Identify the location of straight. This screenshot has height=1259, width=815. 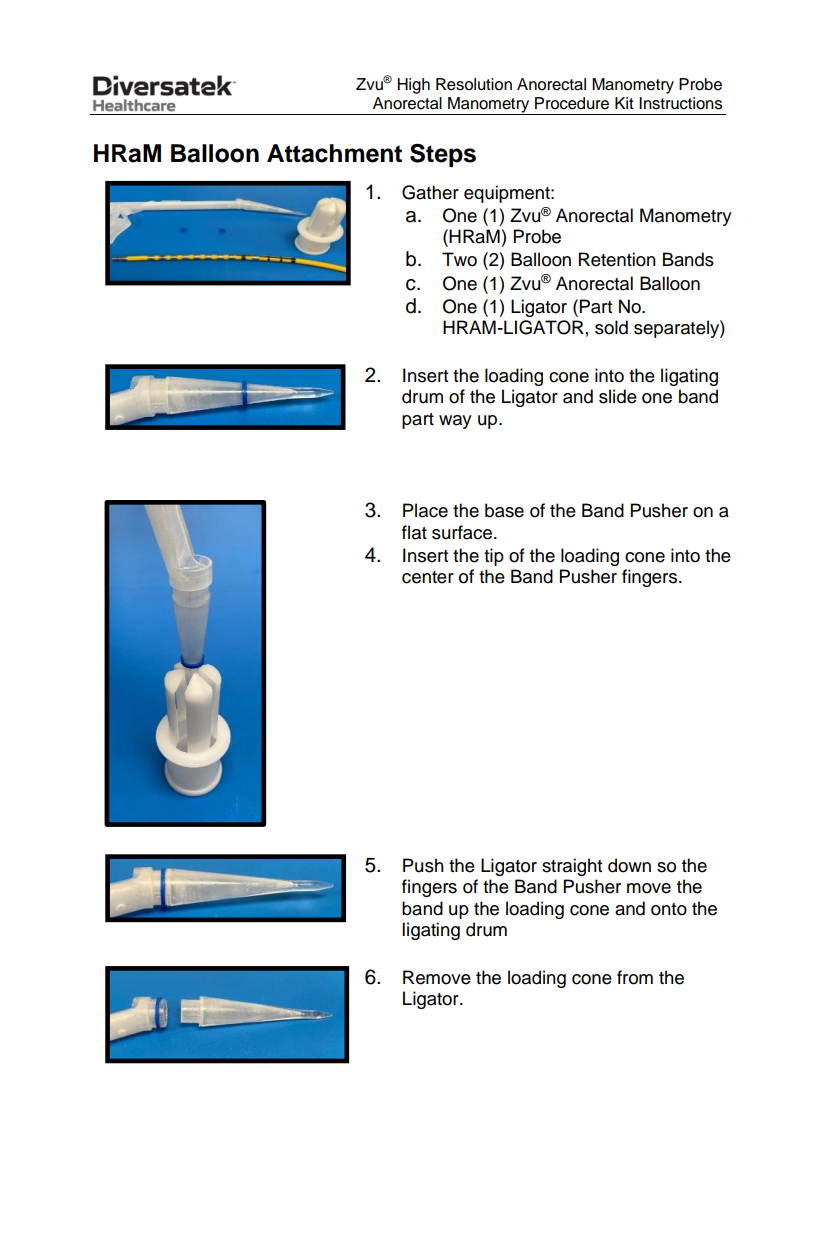
(572, 867).
